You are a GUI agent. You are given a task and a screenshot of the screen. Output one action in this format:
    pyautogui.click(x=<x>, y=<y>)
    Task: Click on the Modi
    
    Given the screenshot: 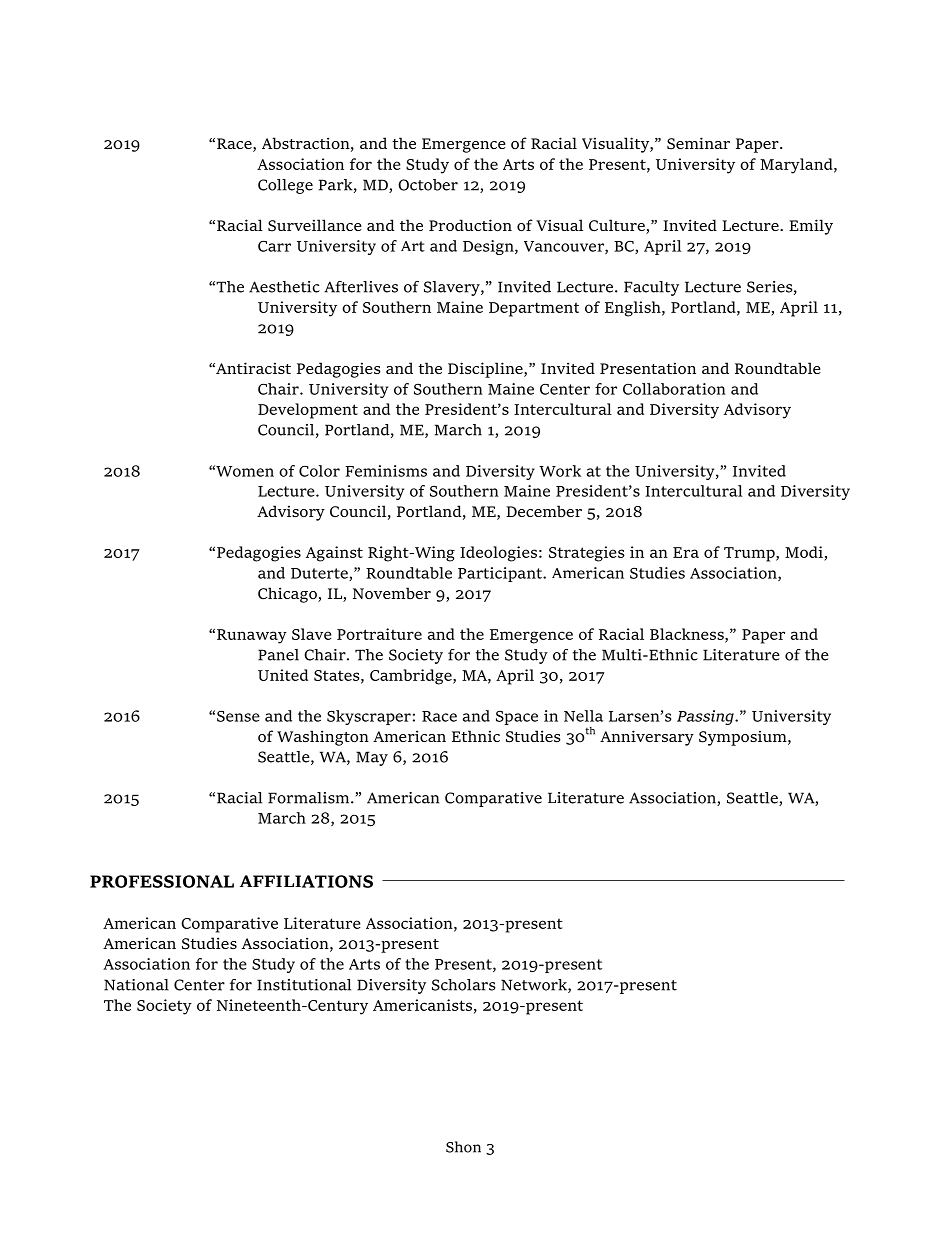 What is the action you would take?
    pyautogui.click(x=804, y=552)
